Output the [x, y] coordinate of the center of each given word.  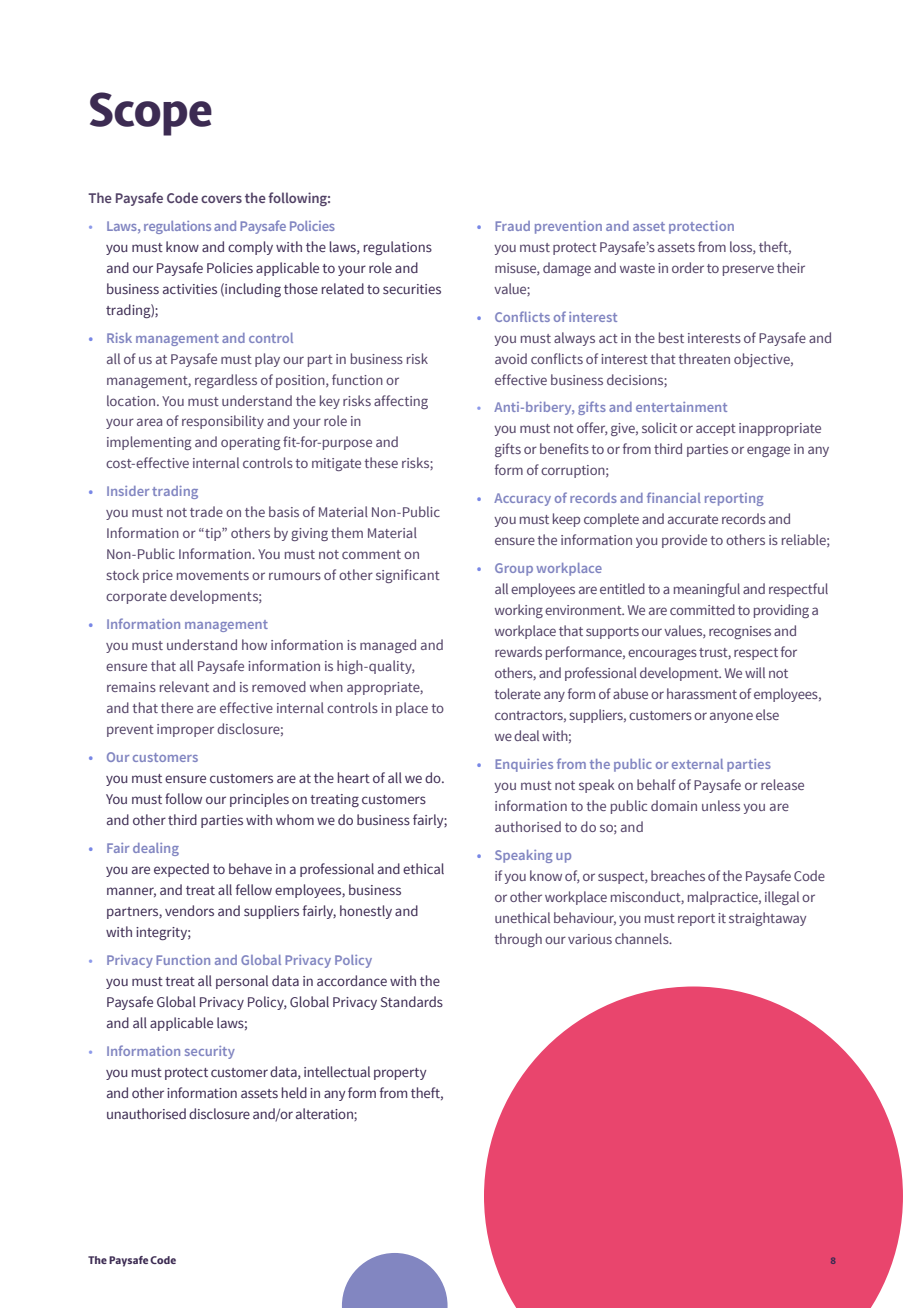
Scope [151, 114]
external [697, 764]
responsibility [223, 422]
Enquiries [524, 765]
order [688, 267]
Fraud [512, 226]
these [381, 462]
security [210, 1052]
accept [716, 430]
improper [185, 730]
